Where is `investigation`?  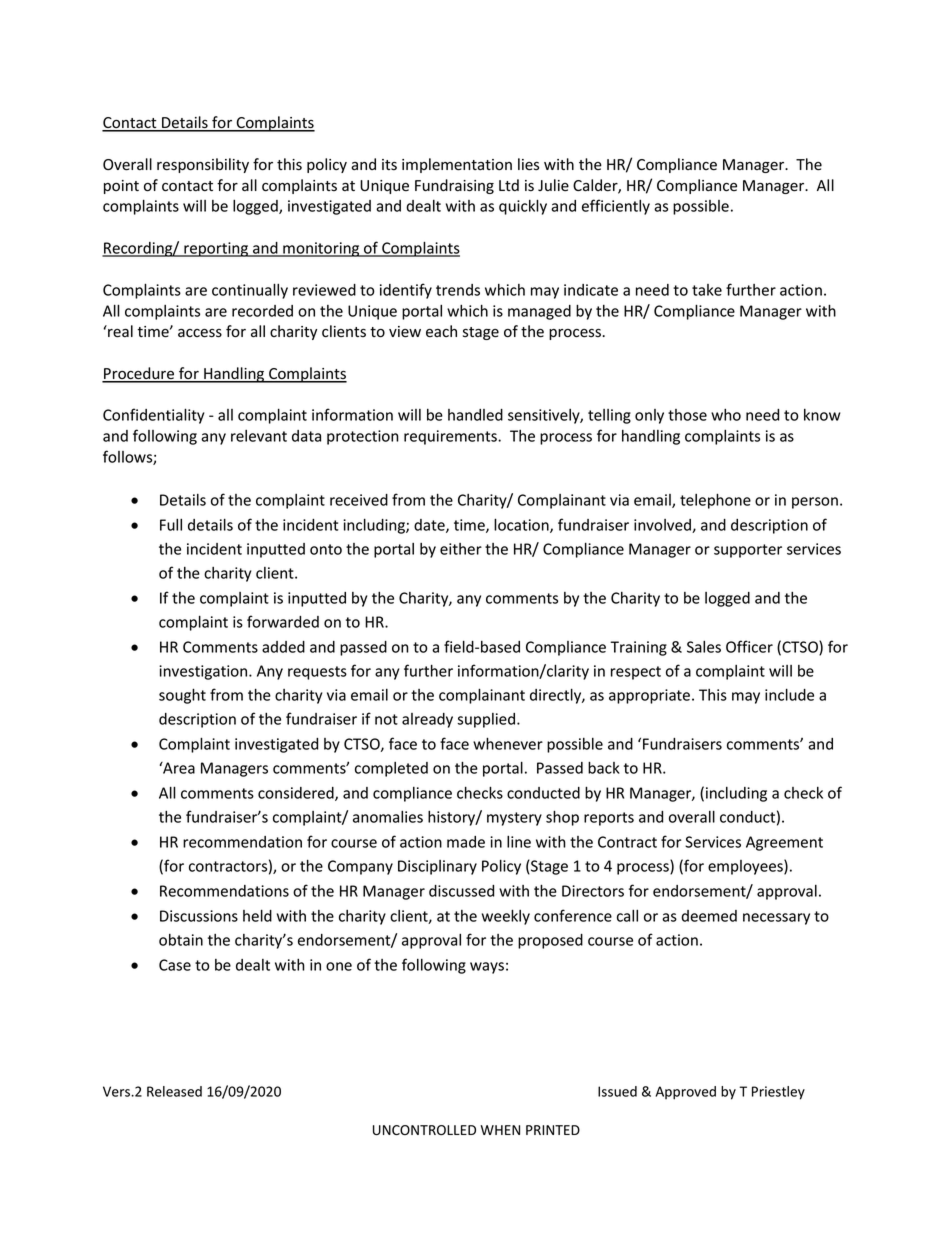
investigation is located at coordinates (204, 672).
